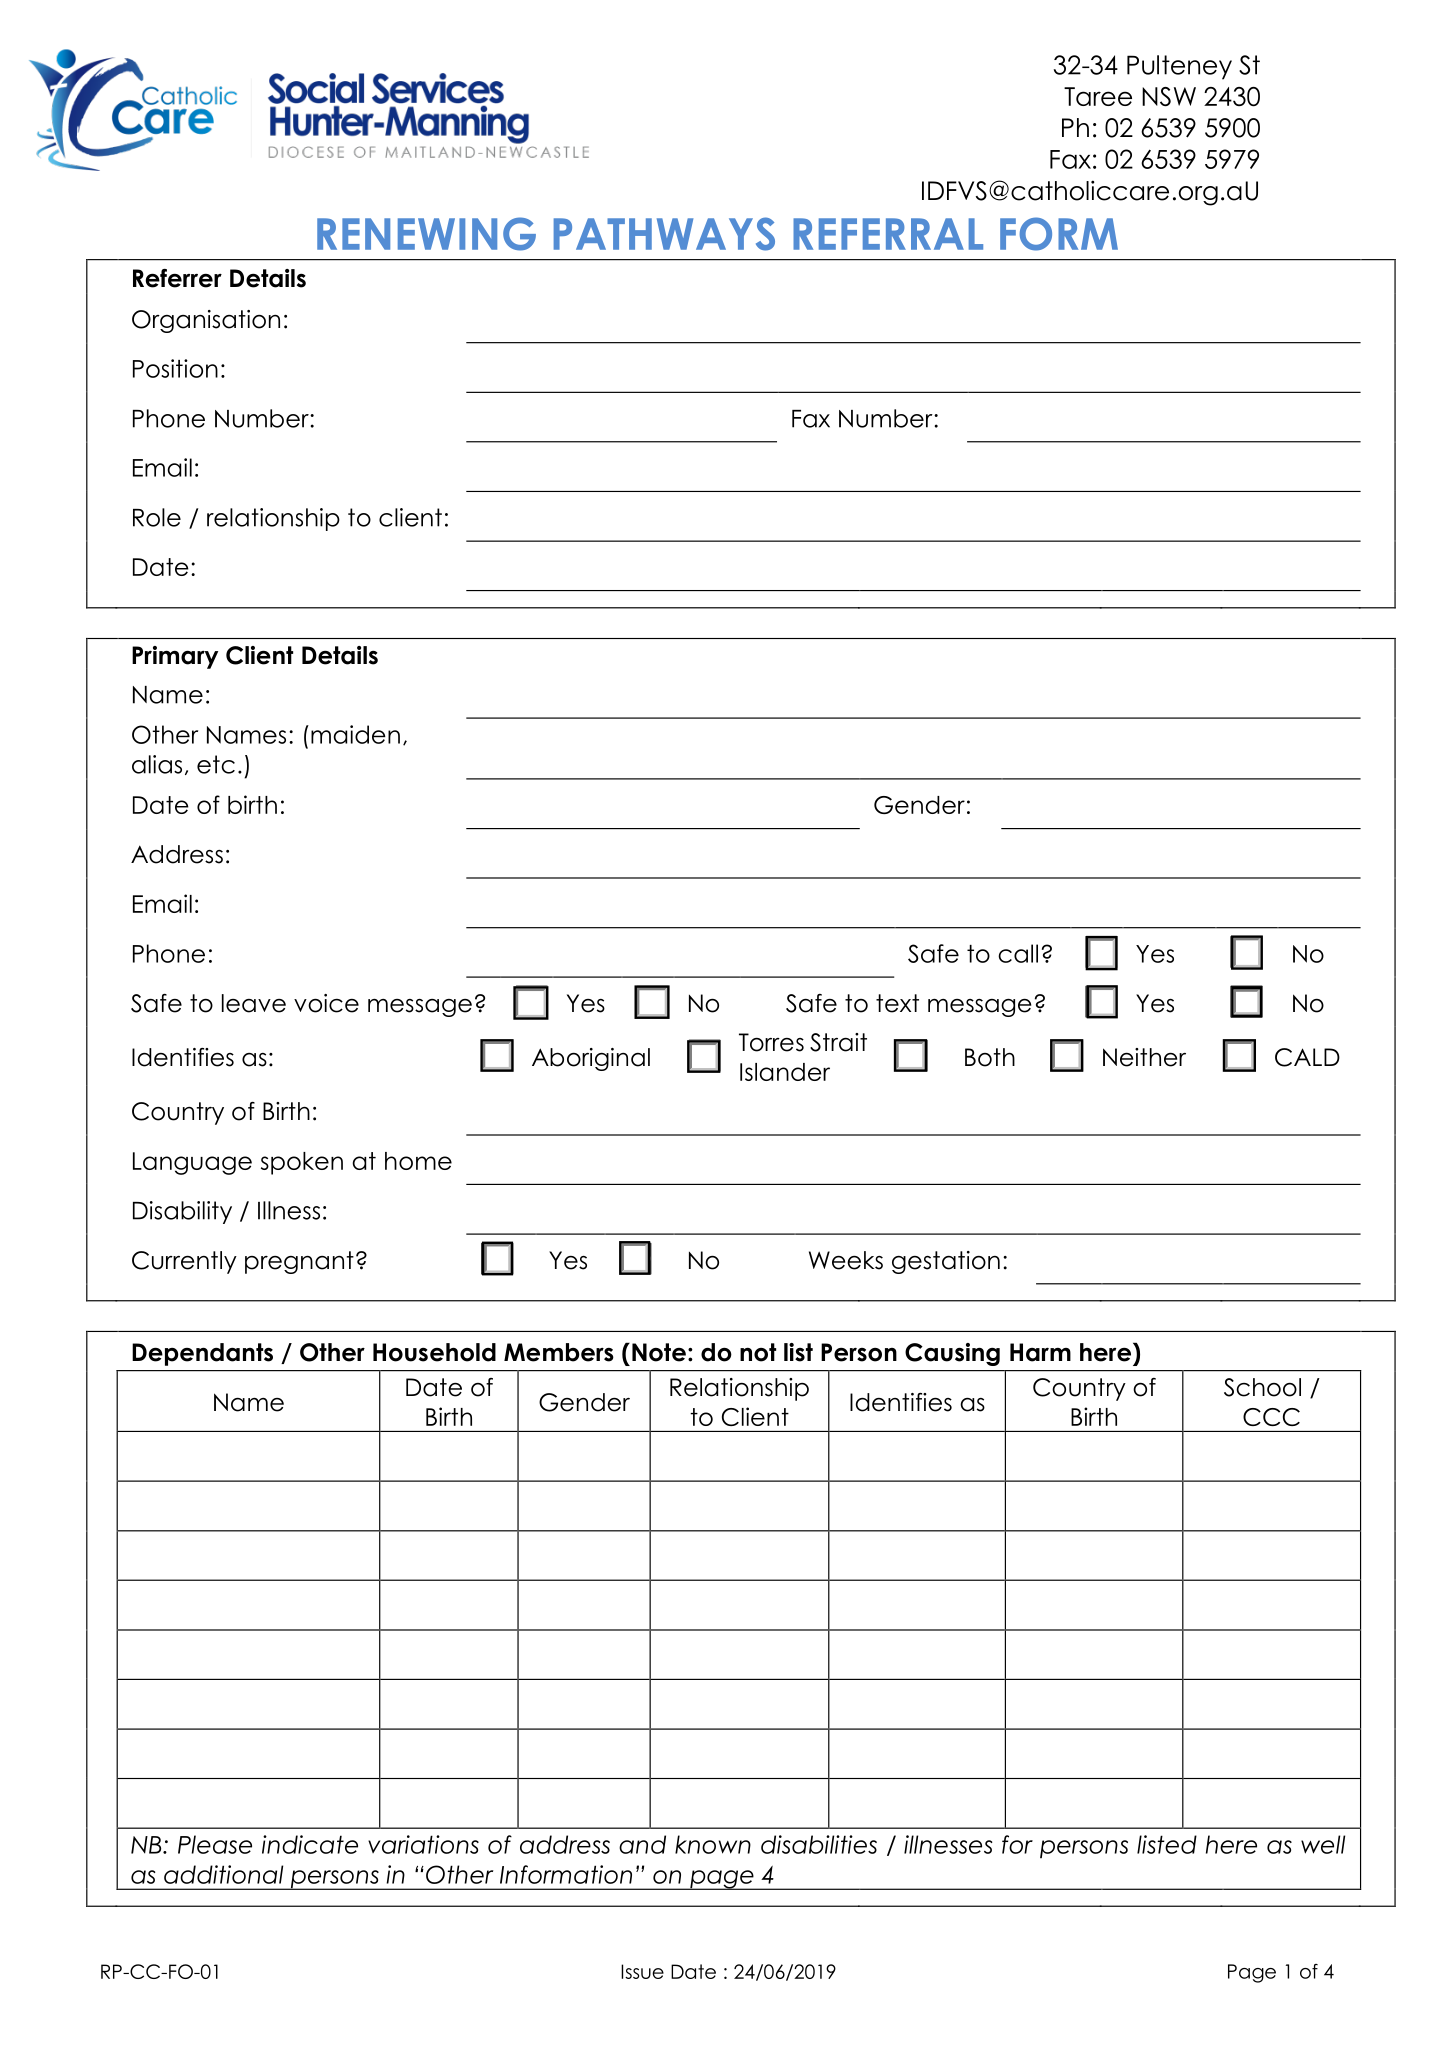  I want to click on well, so click(1323, 1844).
